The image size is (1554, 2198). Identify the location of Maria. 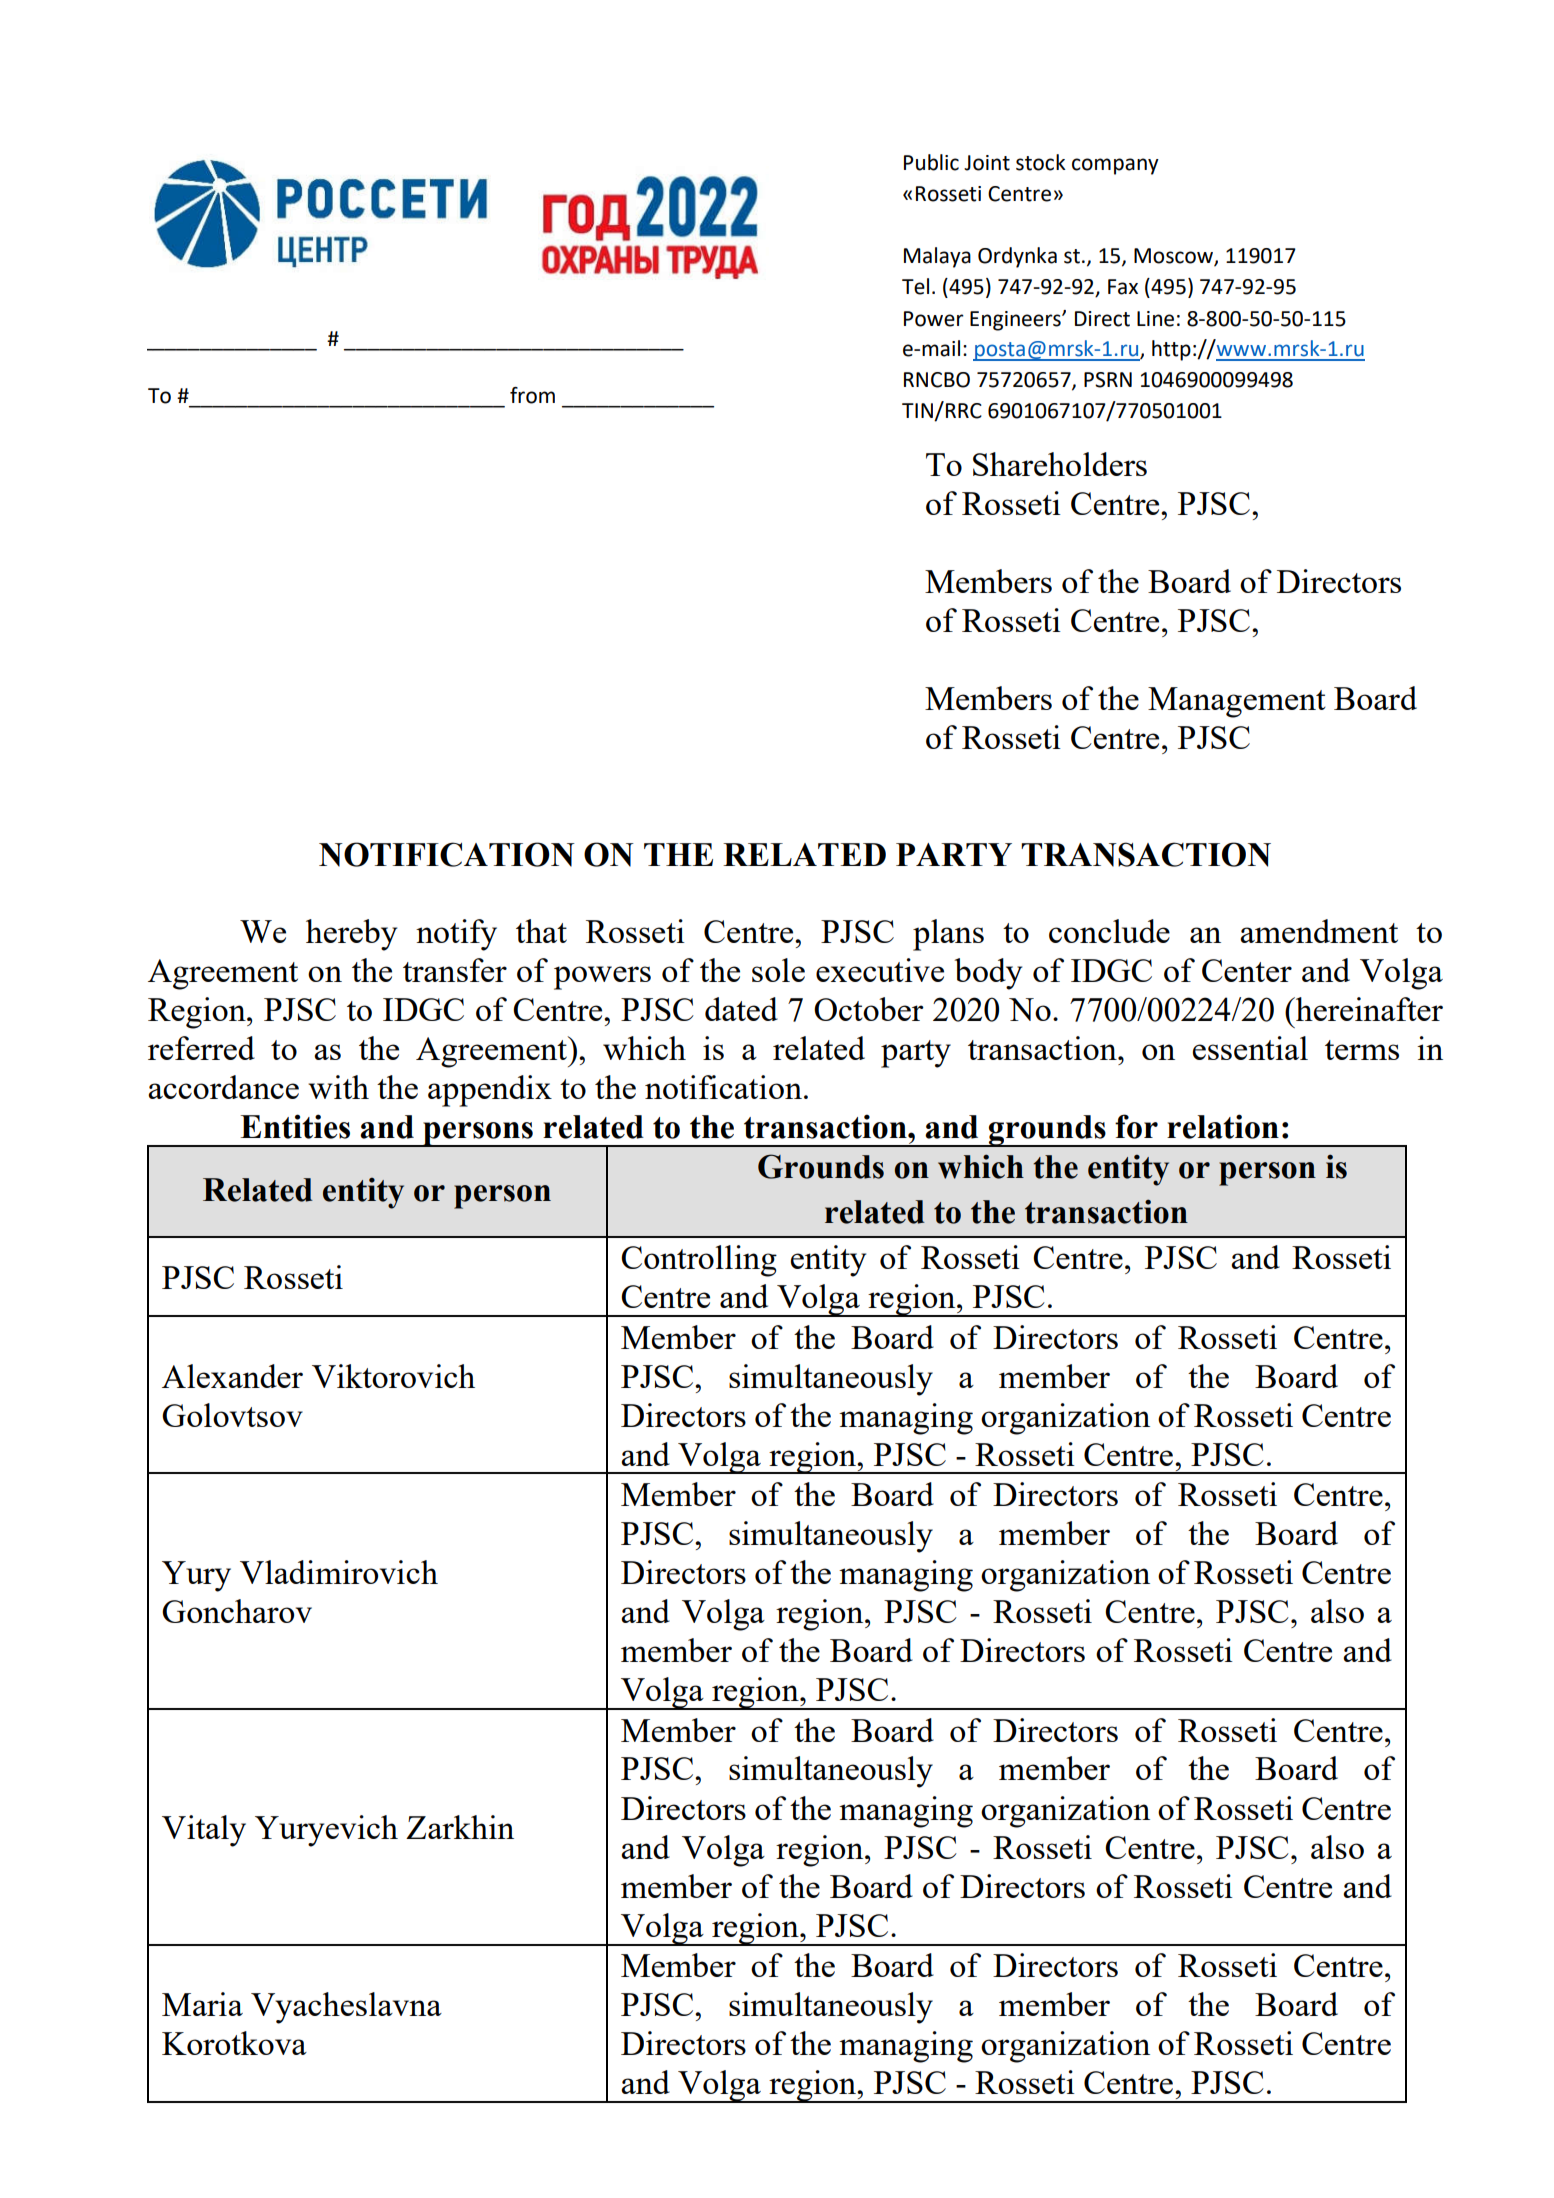
(202, 2004).
